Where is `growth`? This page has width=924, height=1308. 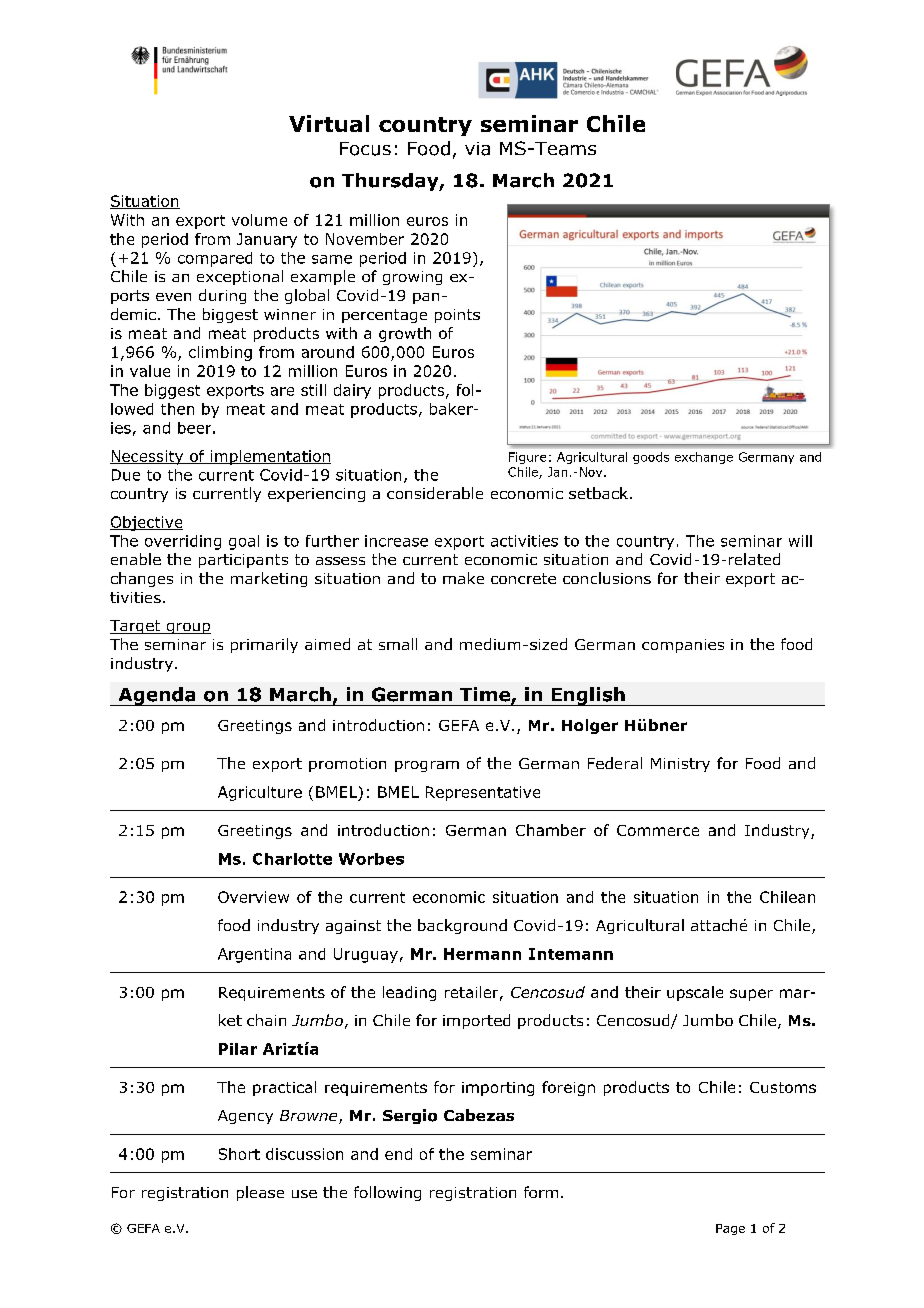 growth is located at coordinates (405, 334).
